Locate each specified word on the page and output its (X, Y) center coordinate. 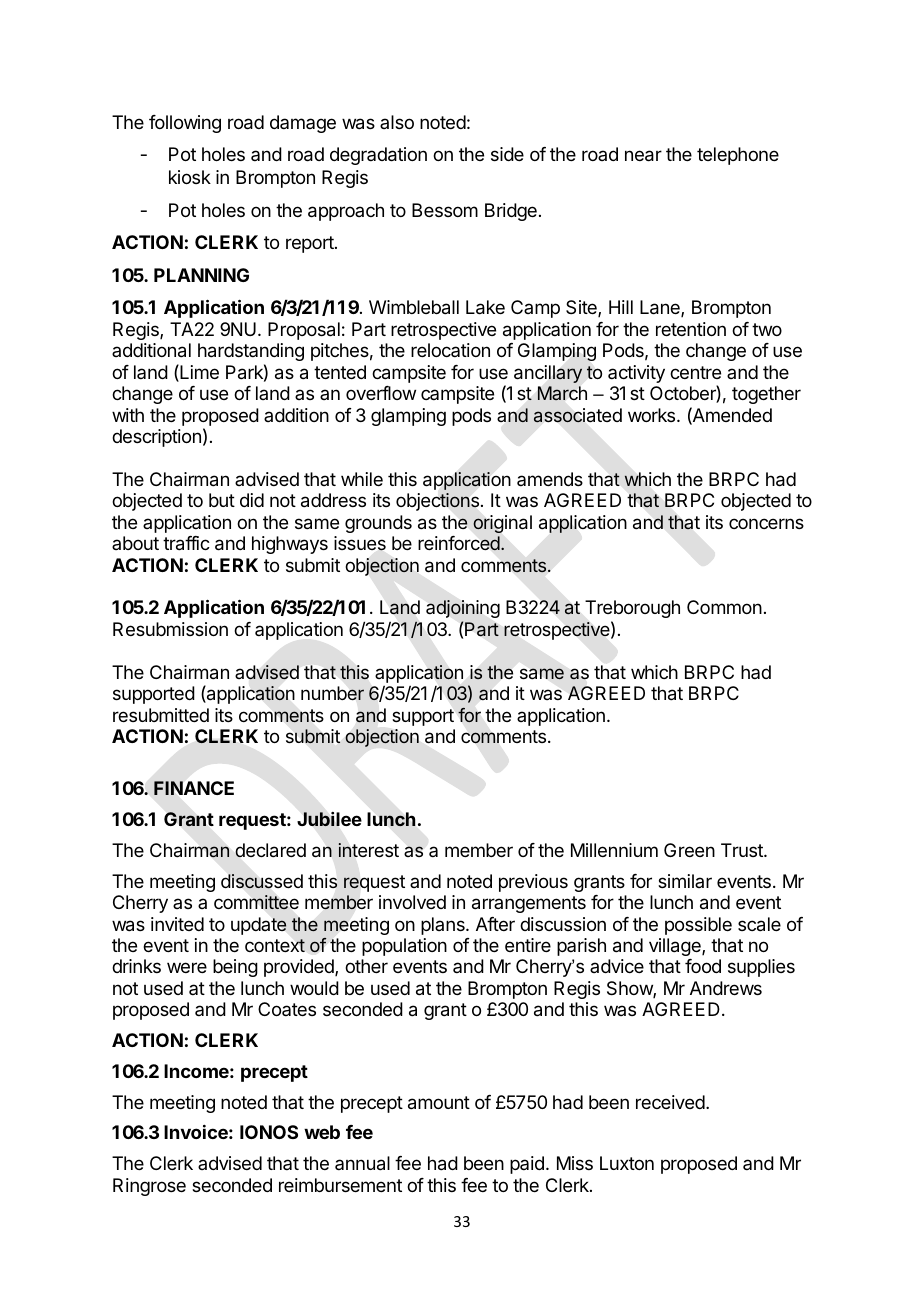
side (507, 154)
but (222, 500)
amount (439, 1103)
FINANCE (194, 788)
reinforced (459, 543)
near (643, 156)
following (185, 124)
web (322, 1132)
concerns (766, 523)
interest (368, 850)
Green (689, 850)
